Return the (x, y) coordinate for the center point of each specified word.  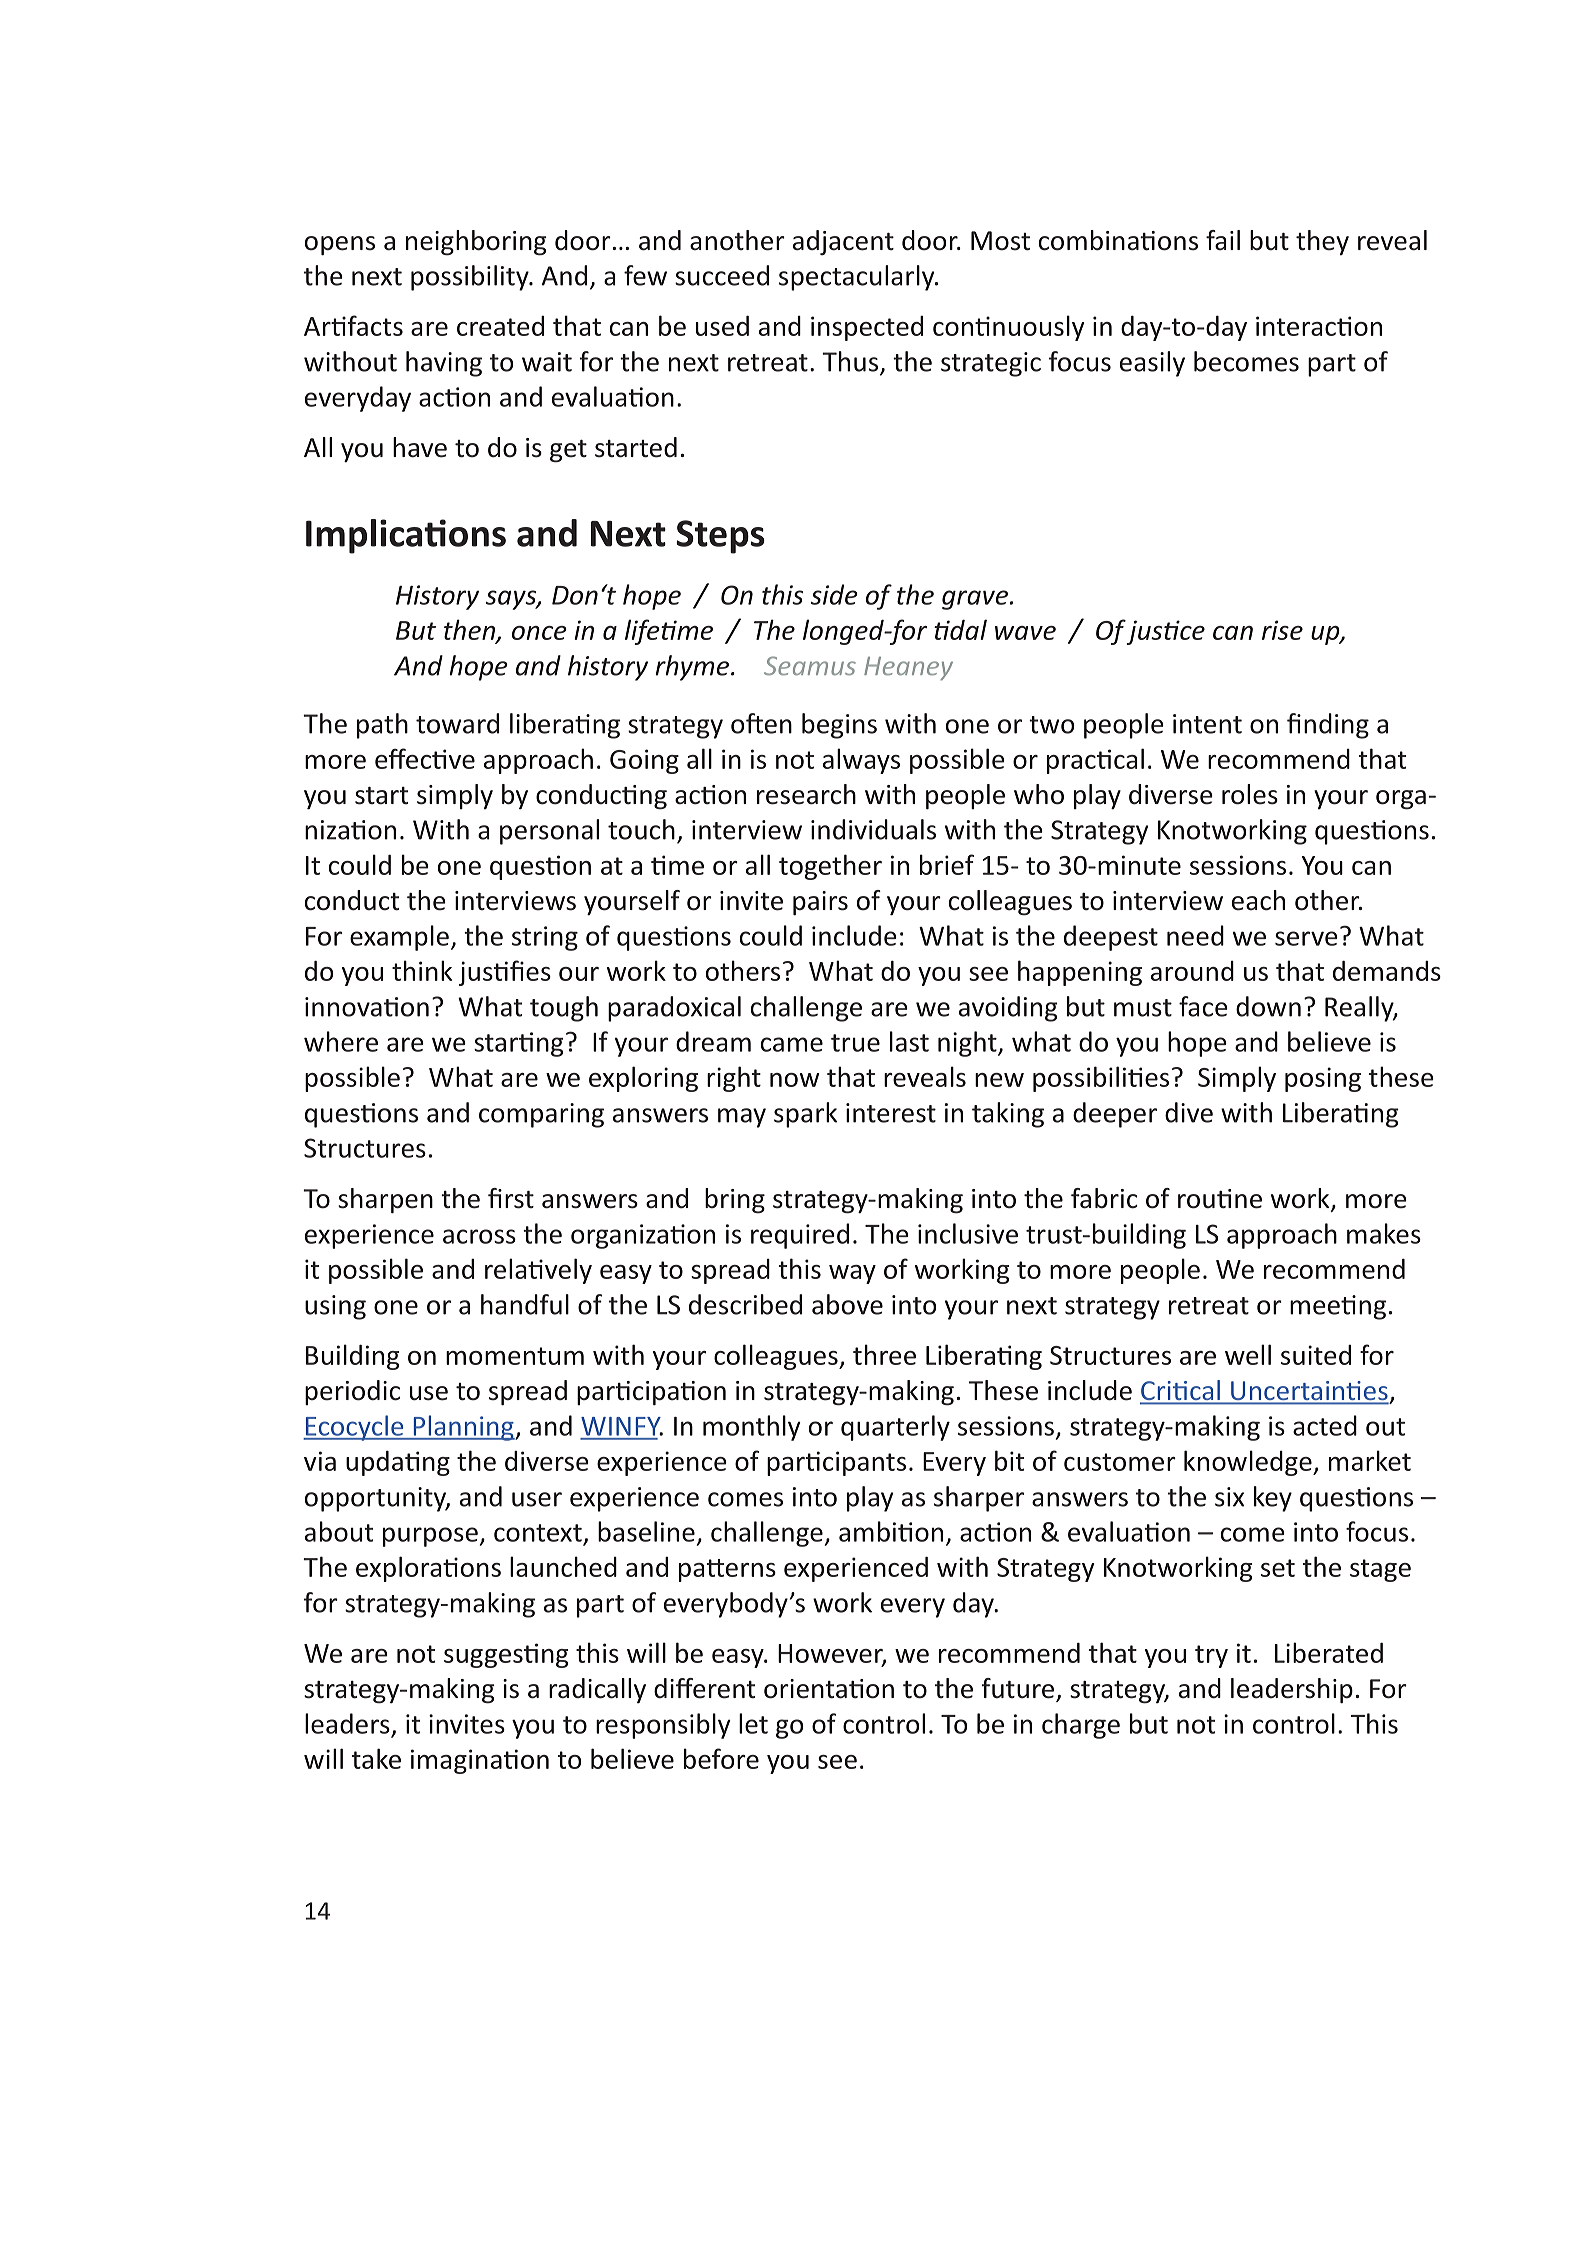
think (422, 970)
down (1268, 1006)
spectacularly (858, 278)
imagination (480, 1761)
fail (1223, 240)
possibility (471, 278)
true (855, 1043)
